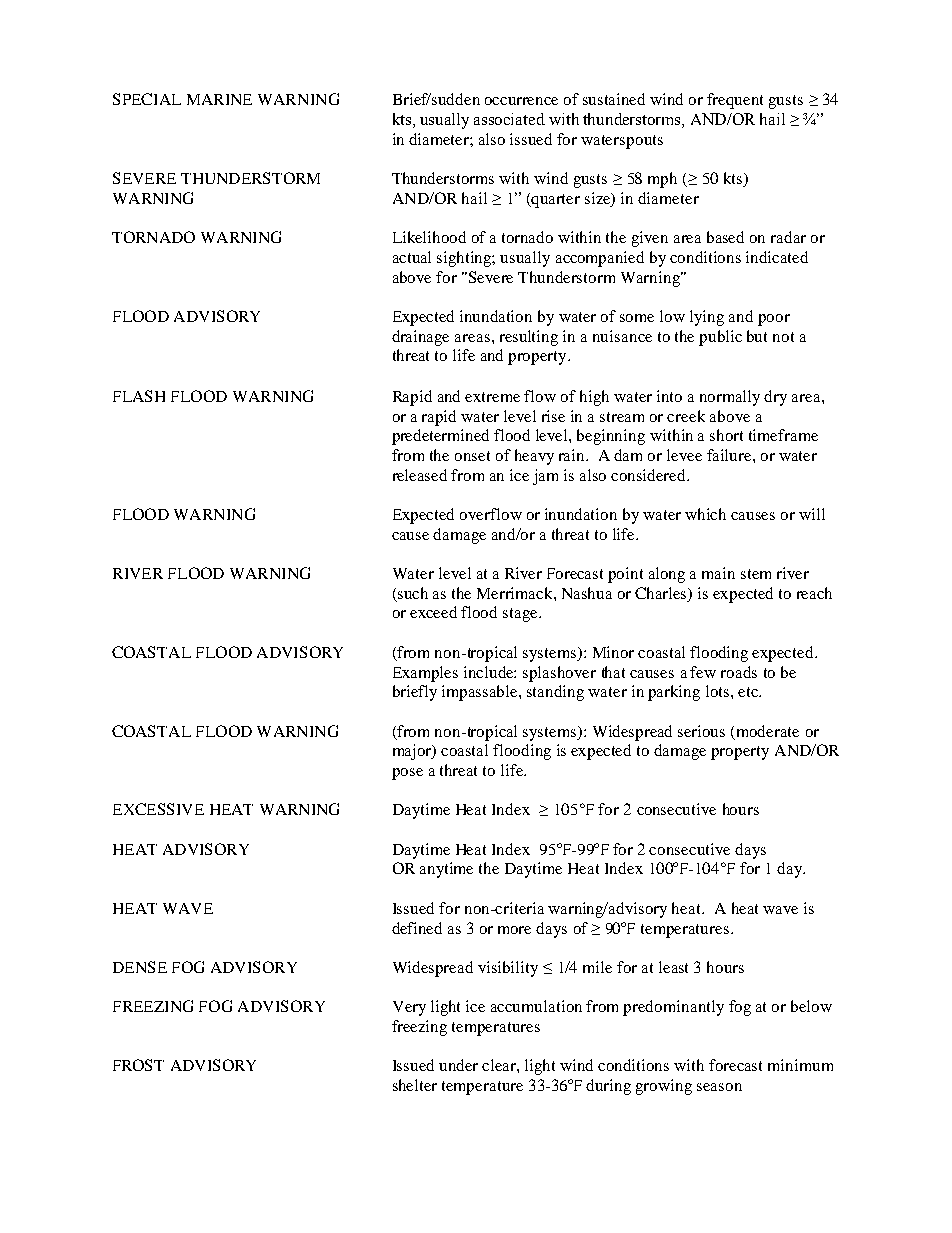 Image resolution: width=952 pixels, height=1233 pixels. What do you see at coordinates (509, 119) in the image?
I see `associated` at bounding box center [509, 119].
